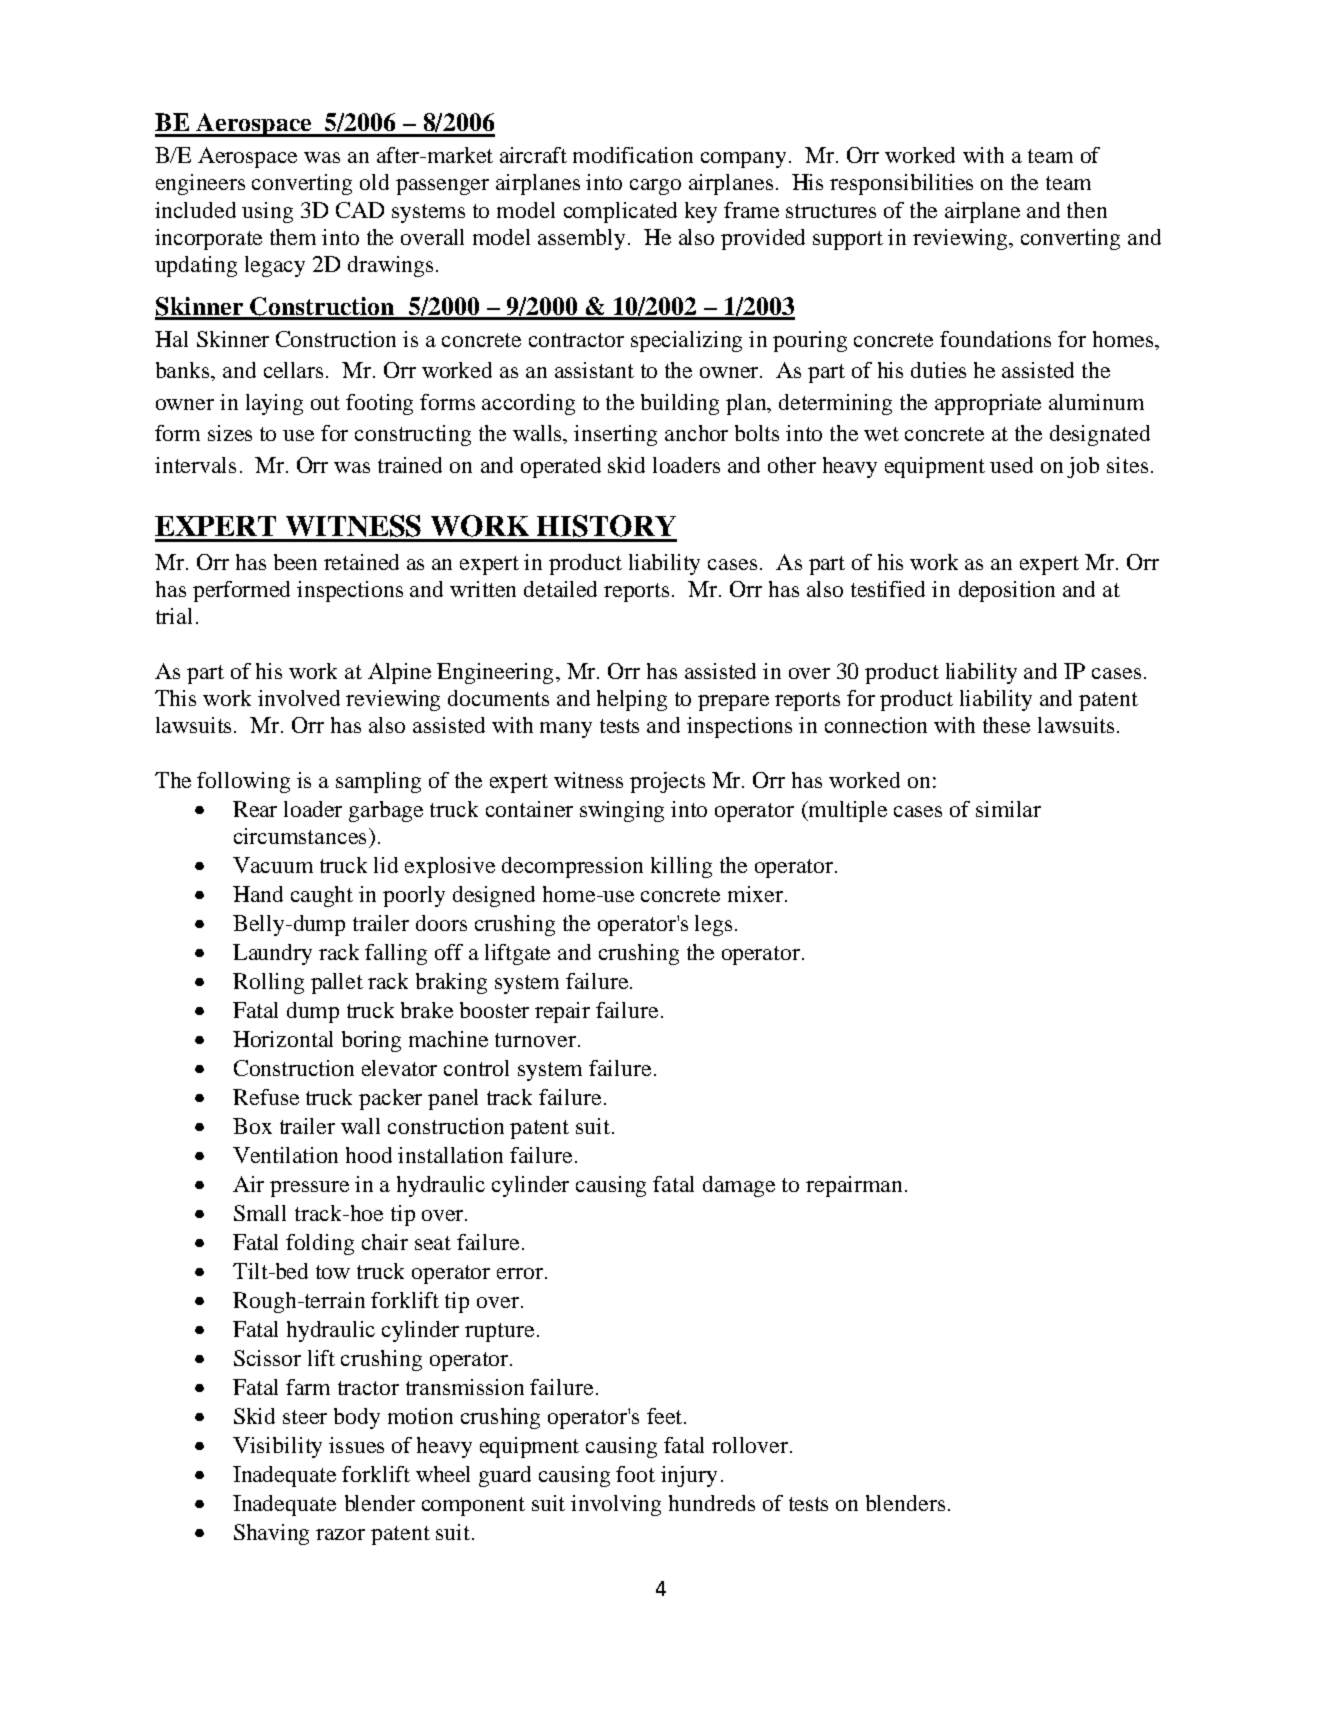 This document has height=1709, width=1321. What do you see at coordinates (712, 1503) in the document?
I see `hundreds` at bounding box center [712, 1503].
